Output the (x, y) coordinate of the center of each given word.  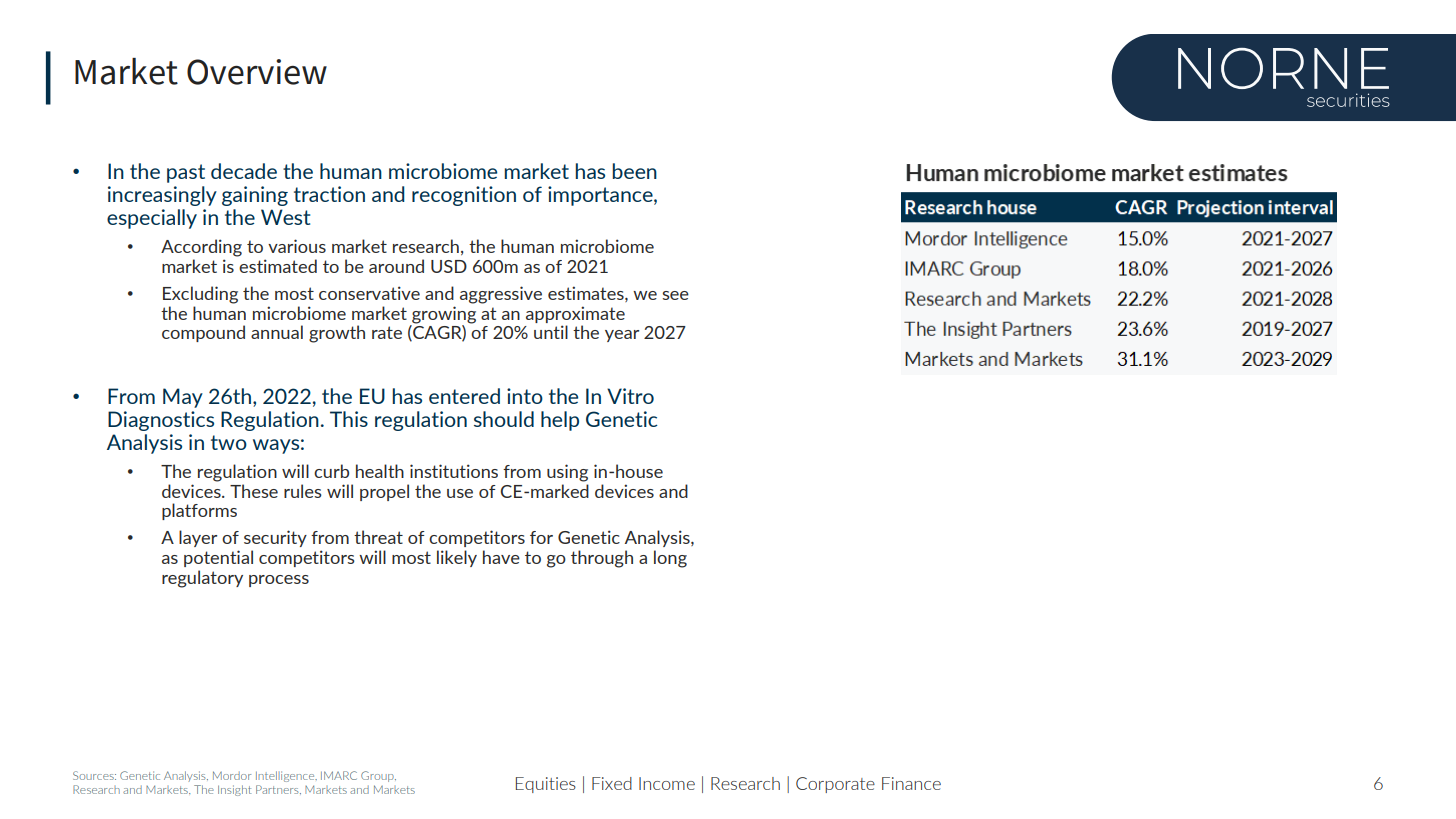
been (634, 171)
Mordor (232, 775)
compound (203, 333)
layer (198, 538)
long (670, 559)
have (501, 557)
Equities (546, 785)
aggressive (501, 295)
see (676, 295)
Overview (257, 72)
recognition (464, 196)
